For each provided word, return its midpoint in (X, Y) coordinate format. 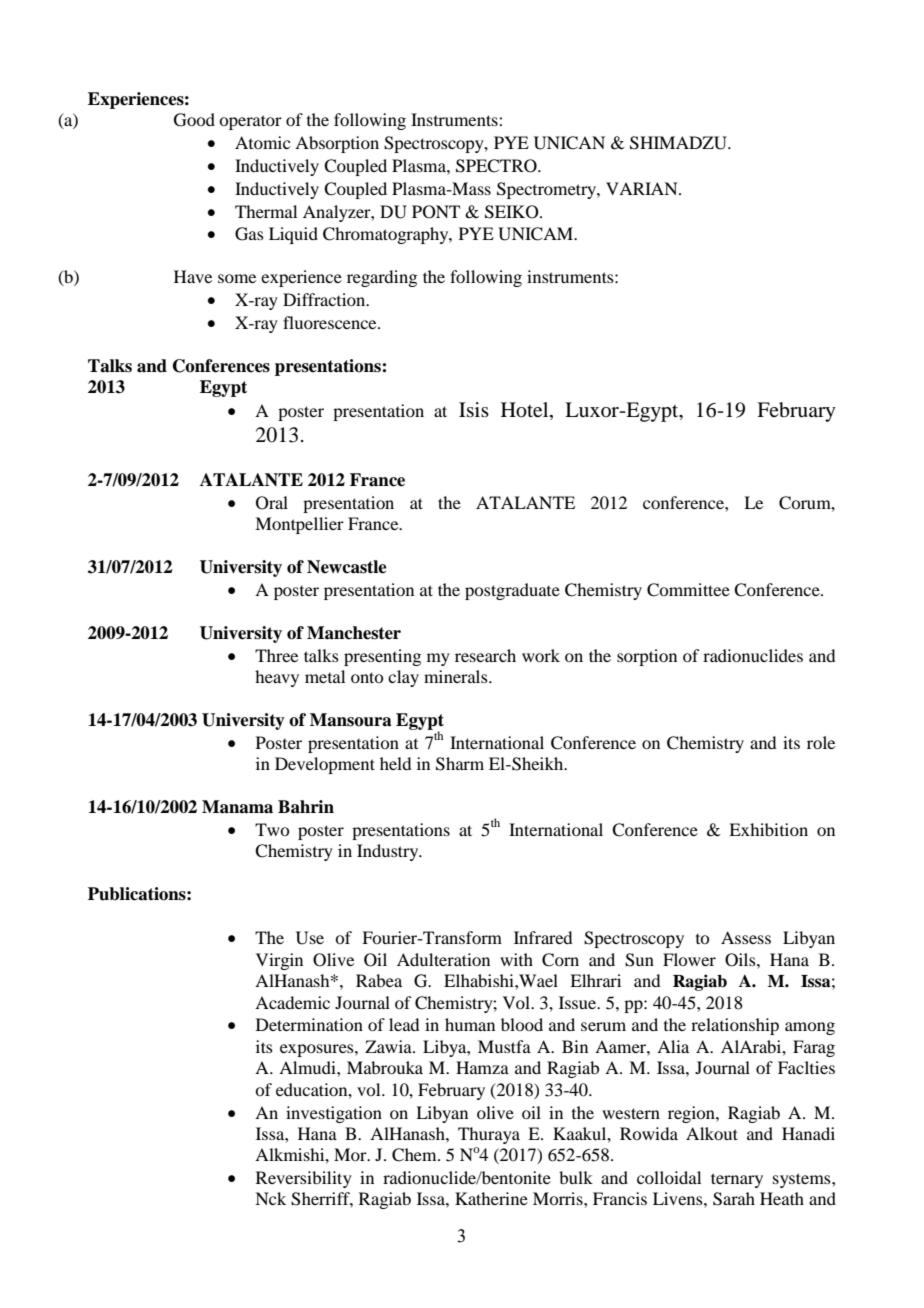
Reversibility (304, 1179)
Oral (272, 503)
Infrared (543, 937)
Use (310, 938)
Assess (746, 937)
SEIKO (513, 212)
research (485, 655)
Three (276, 655)
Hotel (526, 411)
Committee (688, 590)
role (821, 742)
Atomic (262, 142)
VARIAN (643, 188)
